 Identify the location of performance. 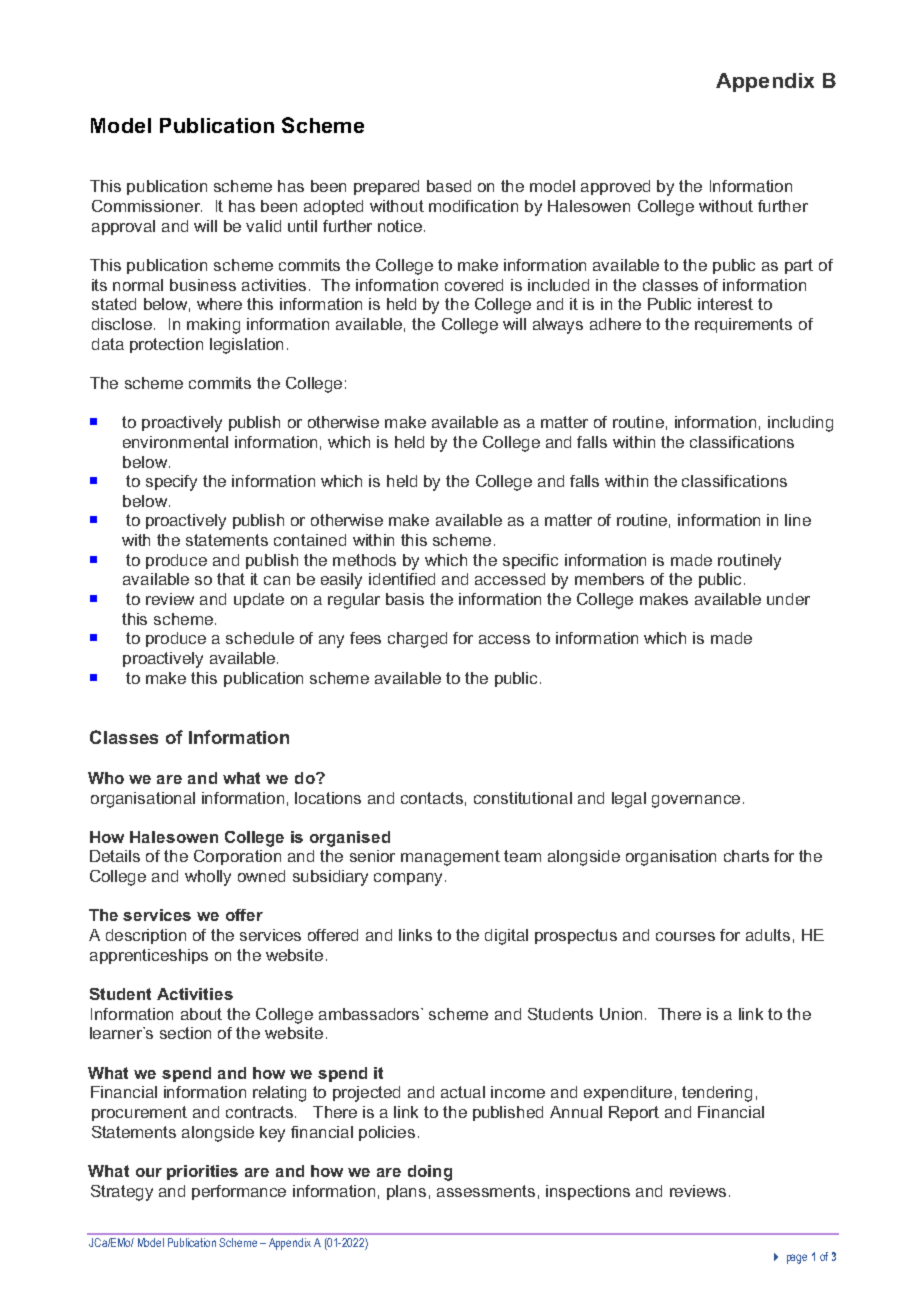
(239, 1192).
